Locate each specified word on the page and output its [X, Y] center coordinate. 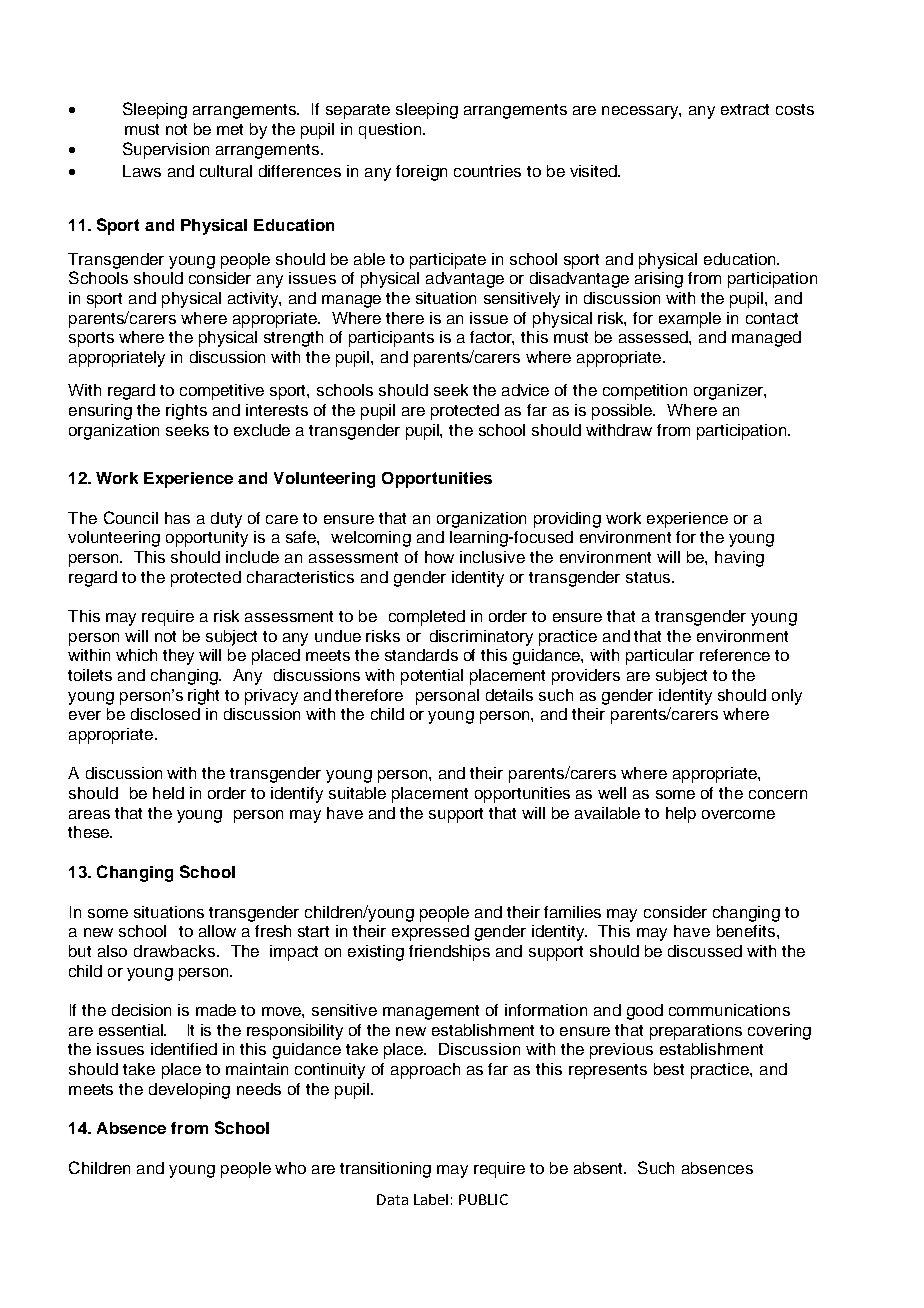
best [669, 1069]
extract [745, 109]
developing [189, 1091]
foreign [421, 173]
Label [431, 1199]
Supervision [166, 150]
